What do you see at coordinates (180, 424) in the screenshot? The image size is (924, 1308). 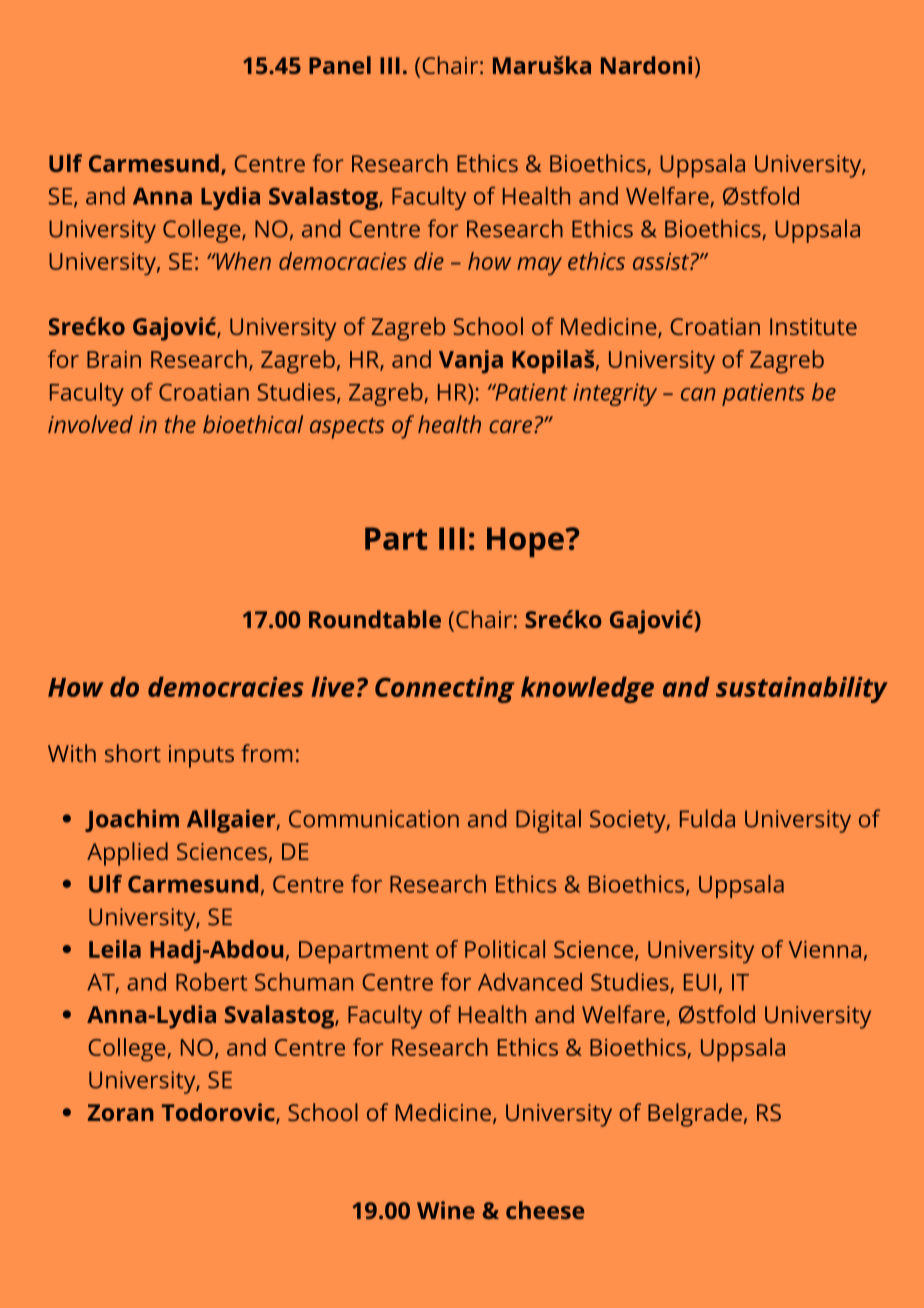 I see `the` at bounding box center [180, 424].
